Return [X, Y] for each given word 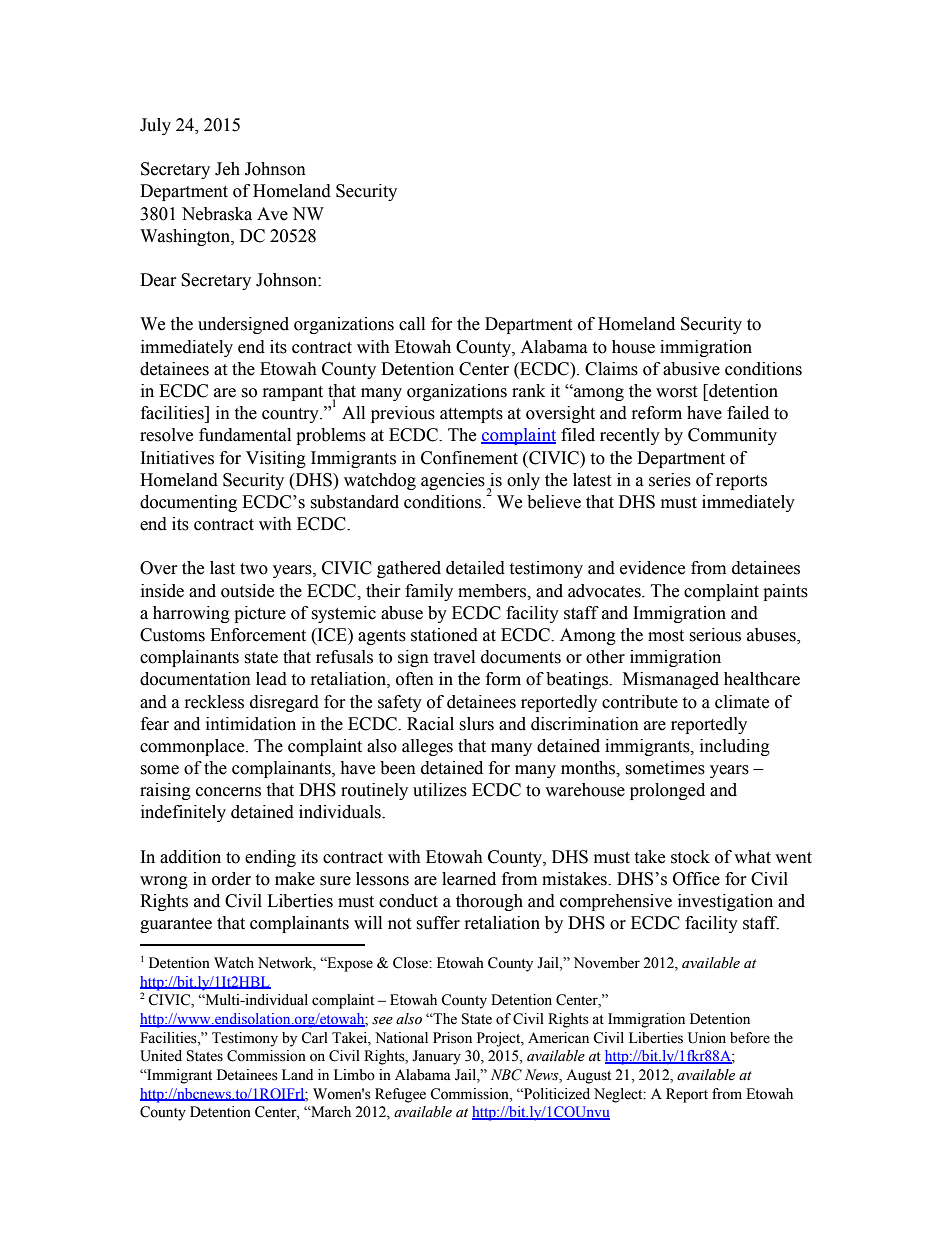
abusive [691, 369]
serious [715, 635]
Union [707, 1038]
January [436, 1057]
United [161, 1056]
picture [260, 614]
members [493, 591]
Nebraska [217, 214]
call [412, 324]
